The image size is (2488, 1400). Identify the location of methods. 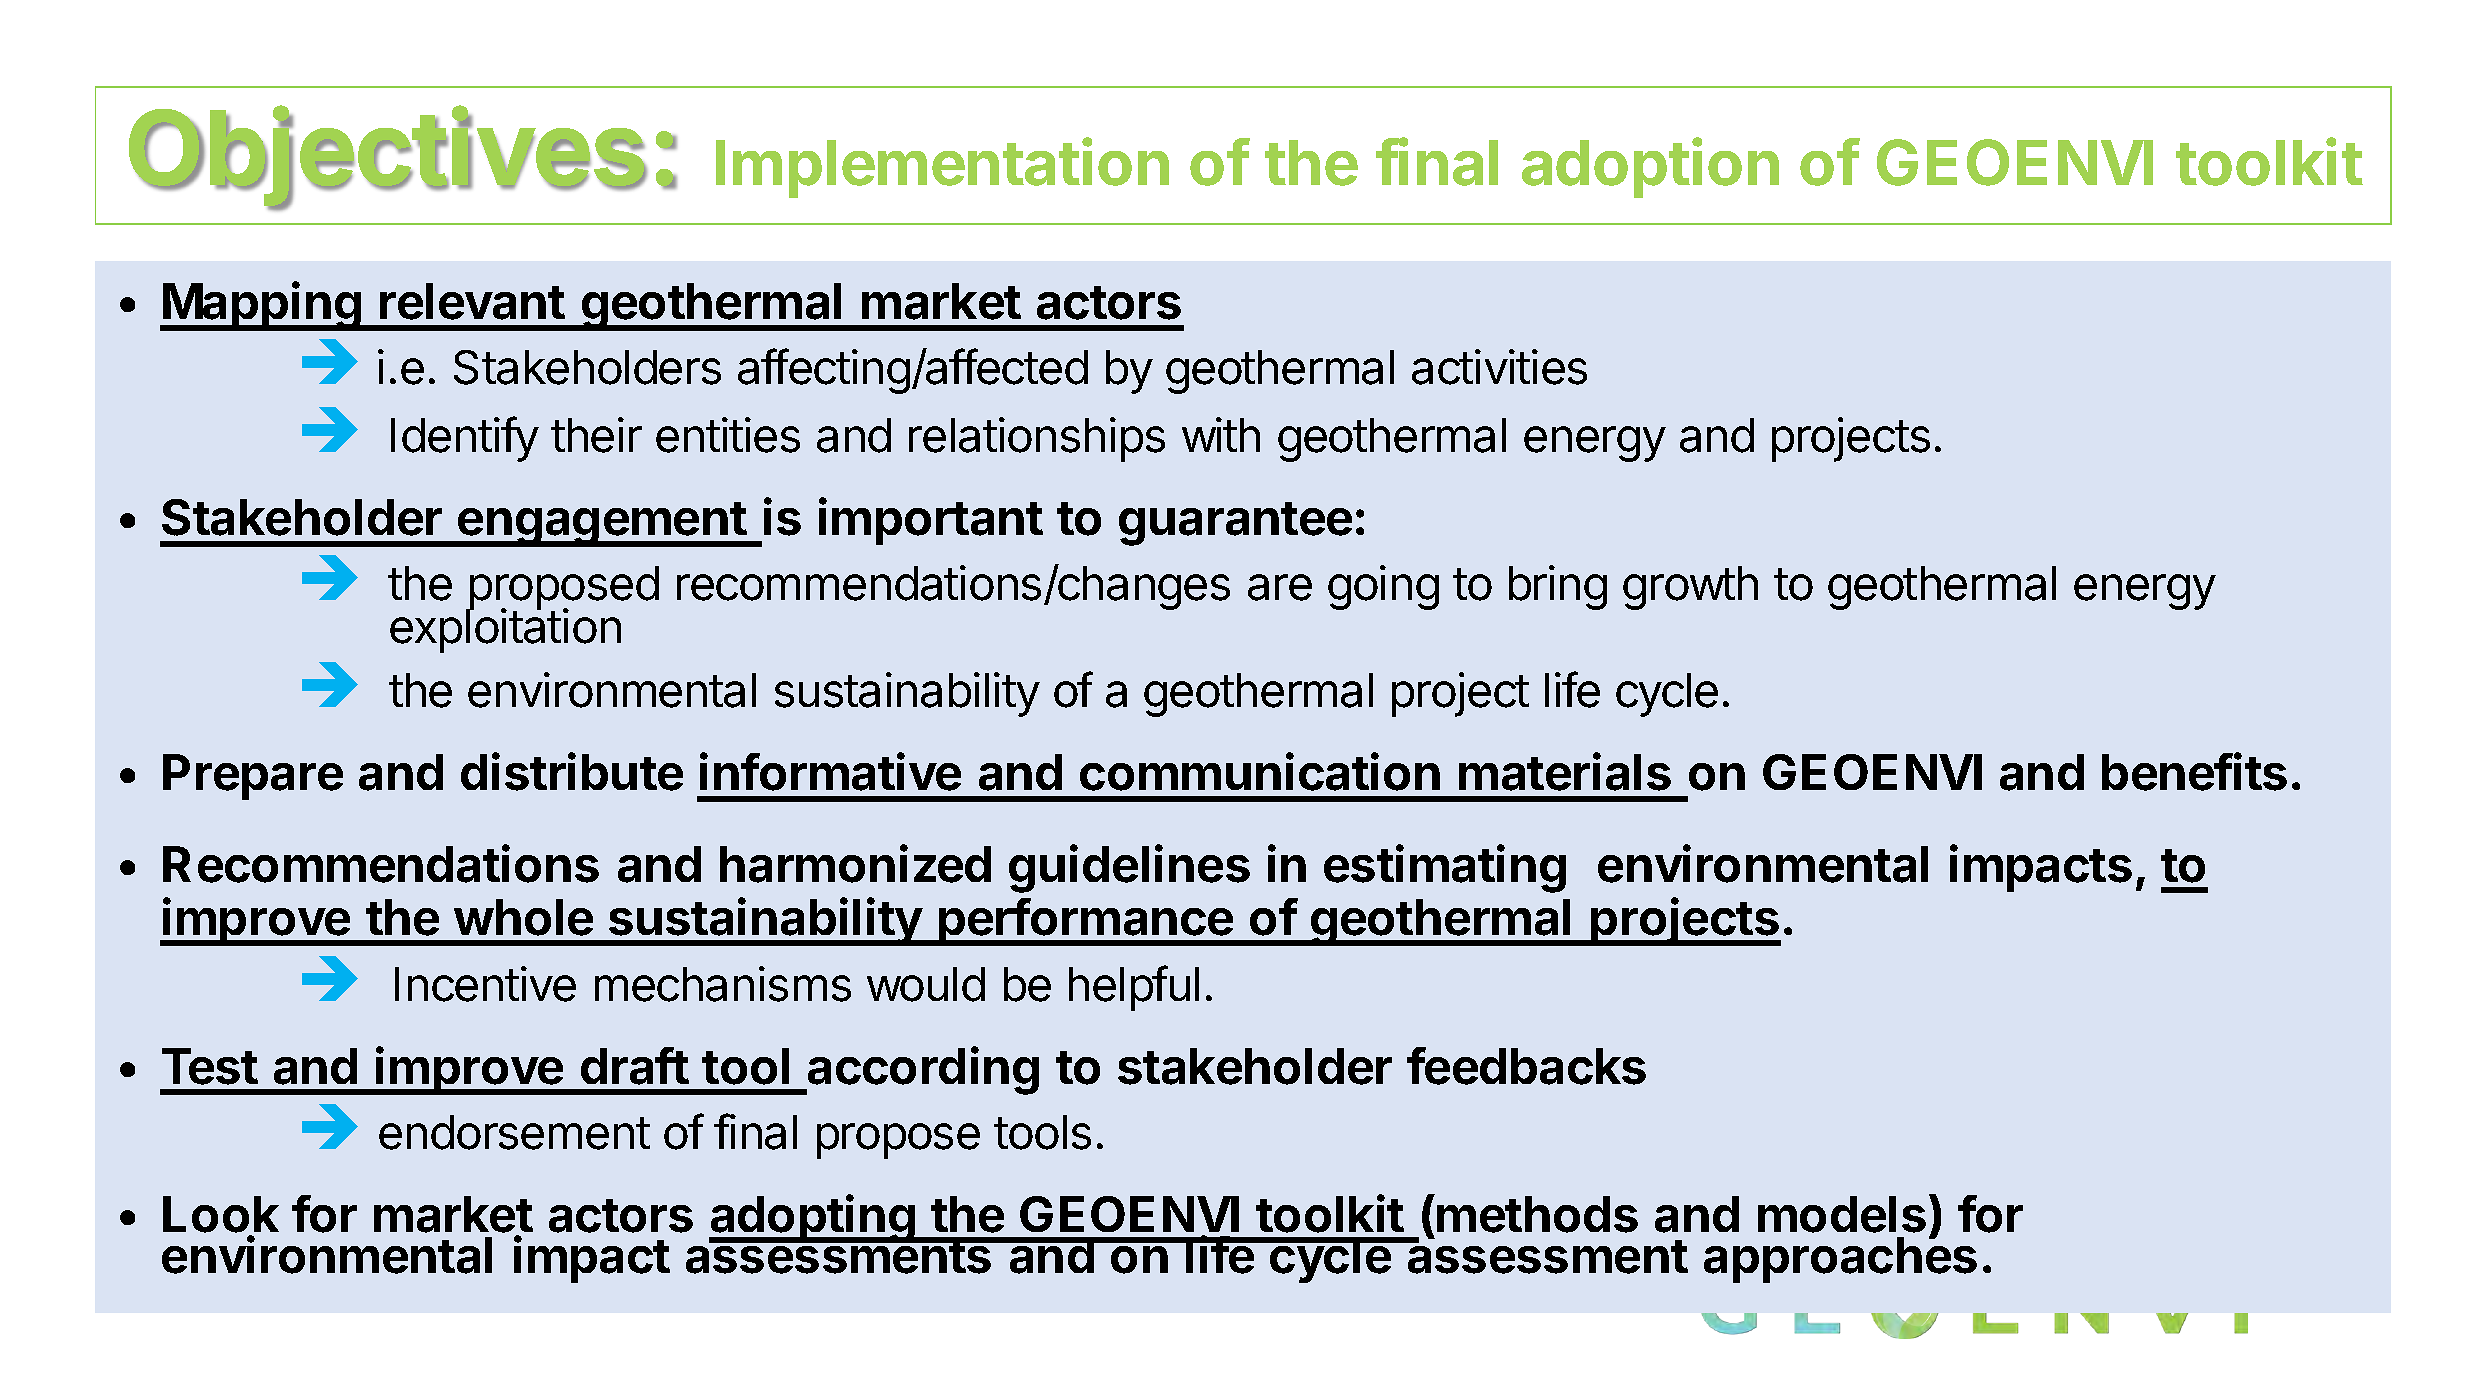
(1537, 1214).
